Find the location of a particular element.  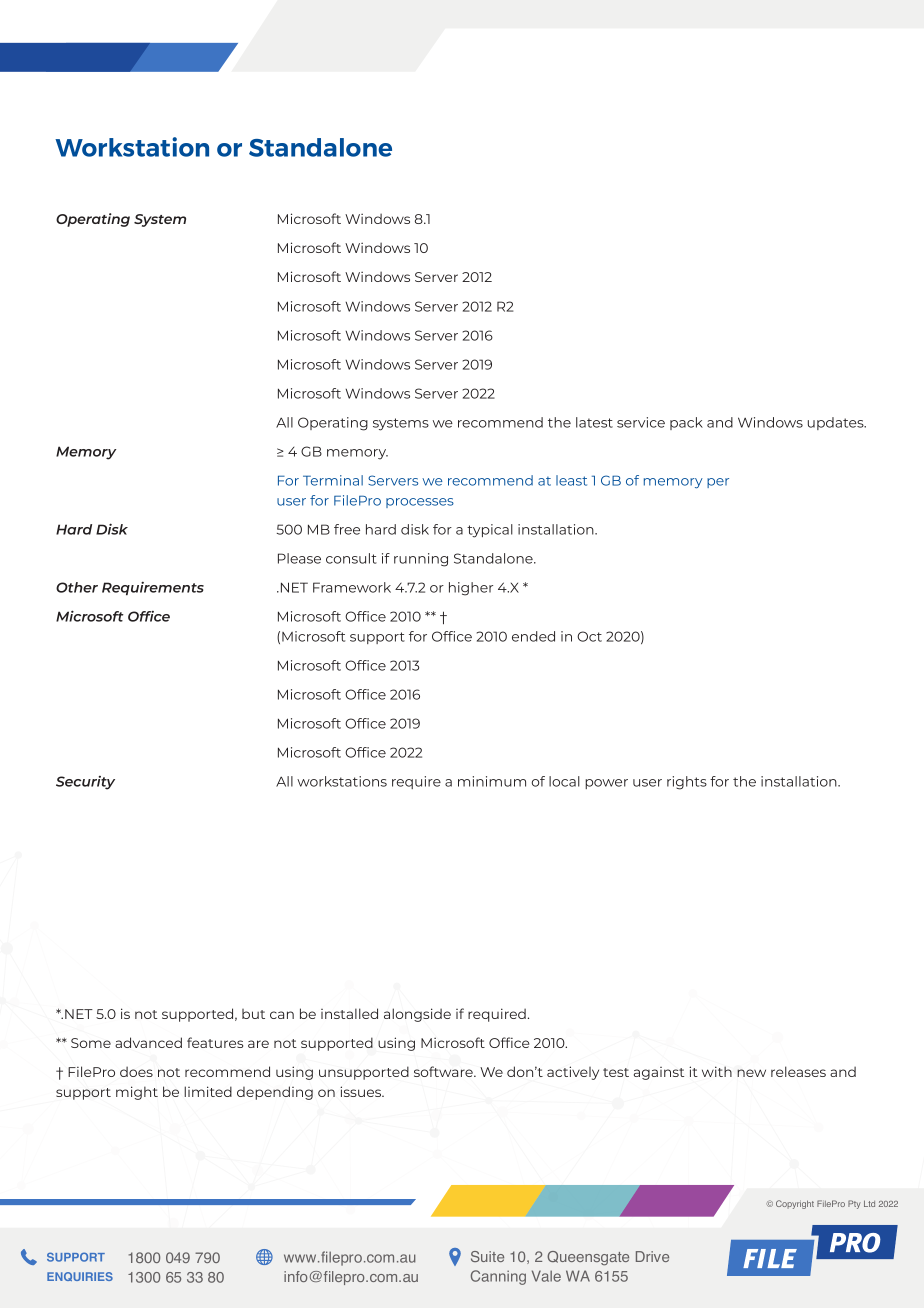

alongside is located at coordinates (417, 1015).
